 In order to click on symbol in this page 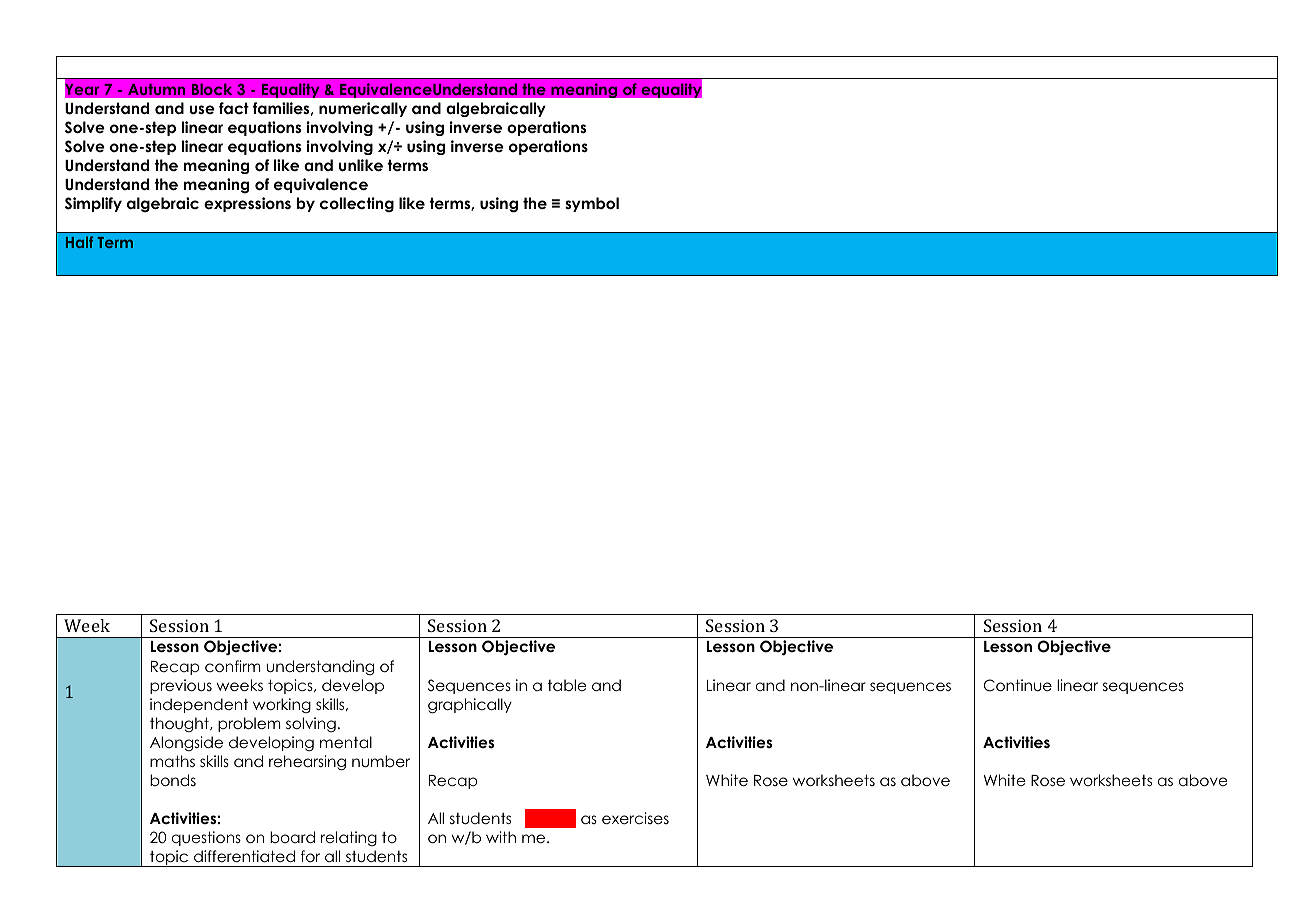, I will do `click(592, 204)`.
